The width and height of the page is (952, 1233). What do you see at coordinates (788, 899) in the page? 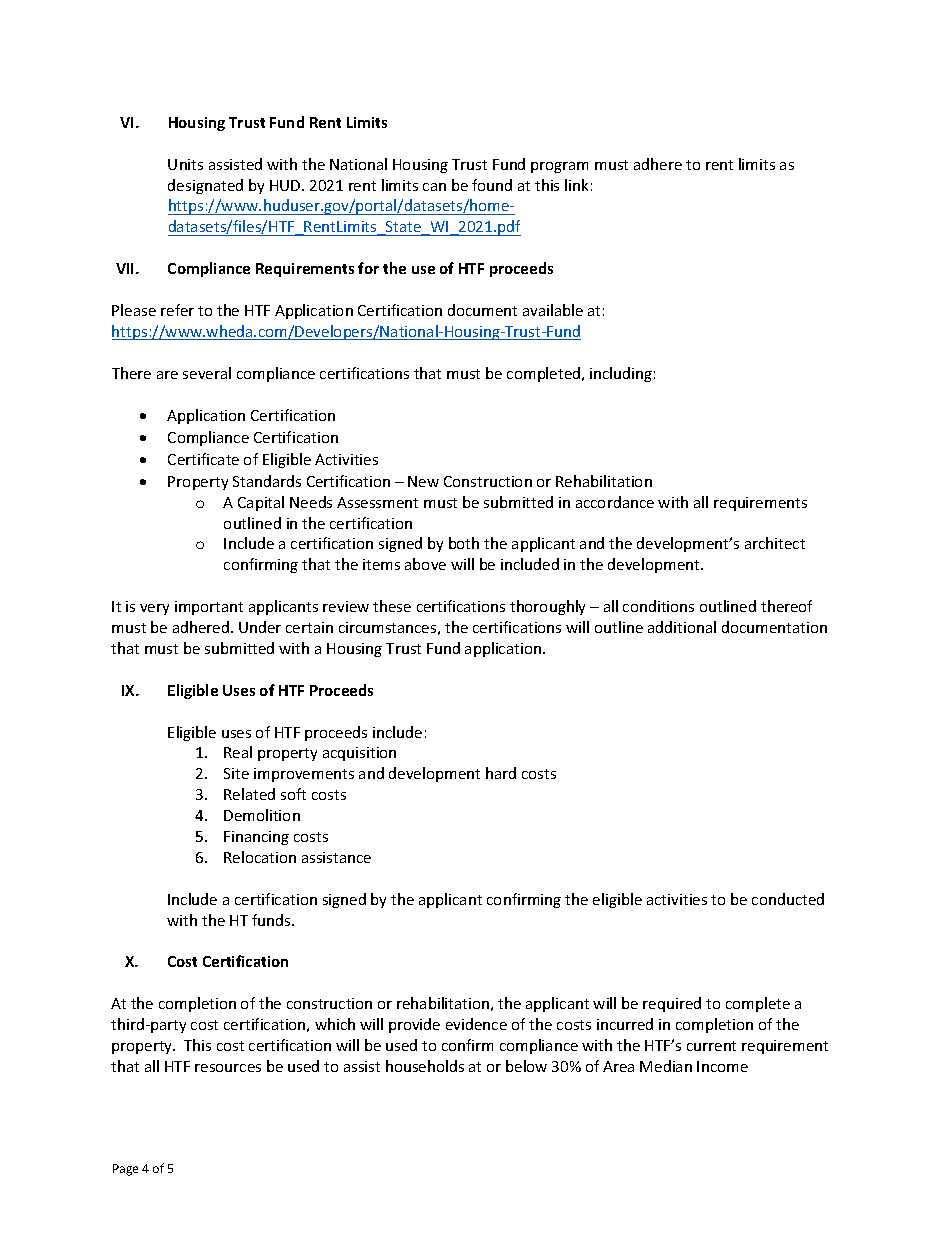
I see `conducted` at bounding box center [788, 899].
